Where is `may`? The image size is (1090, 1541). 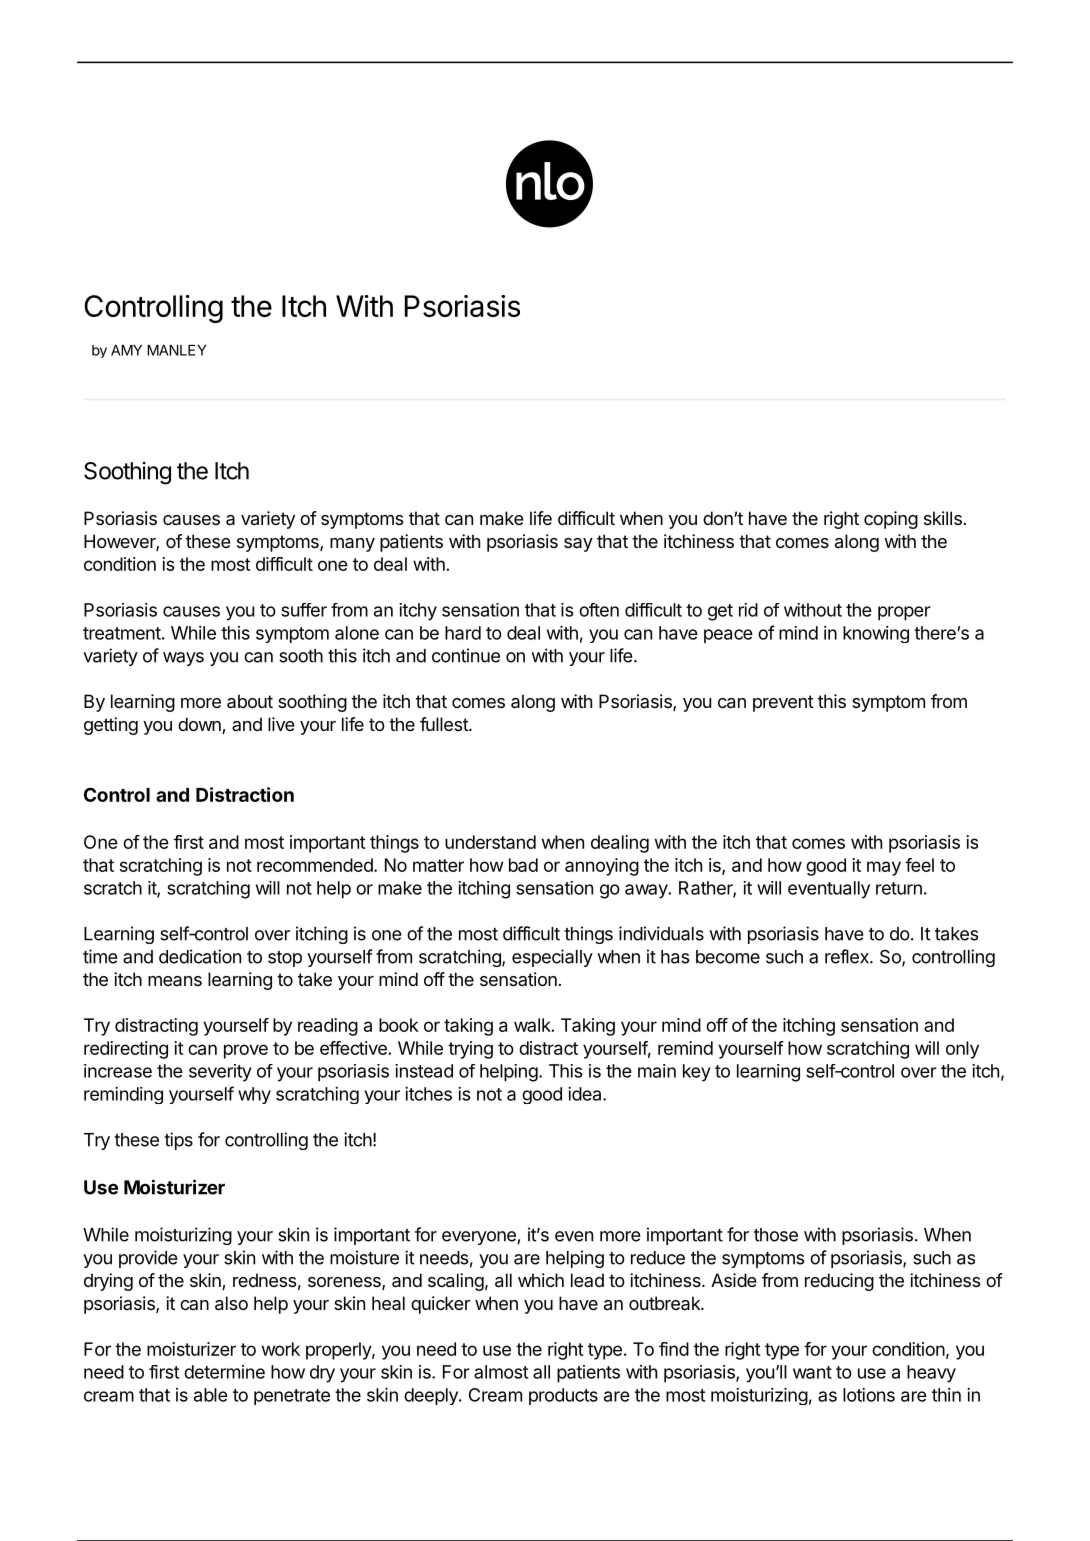
may is located at coordinates (884, 868).
